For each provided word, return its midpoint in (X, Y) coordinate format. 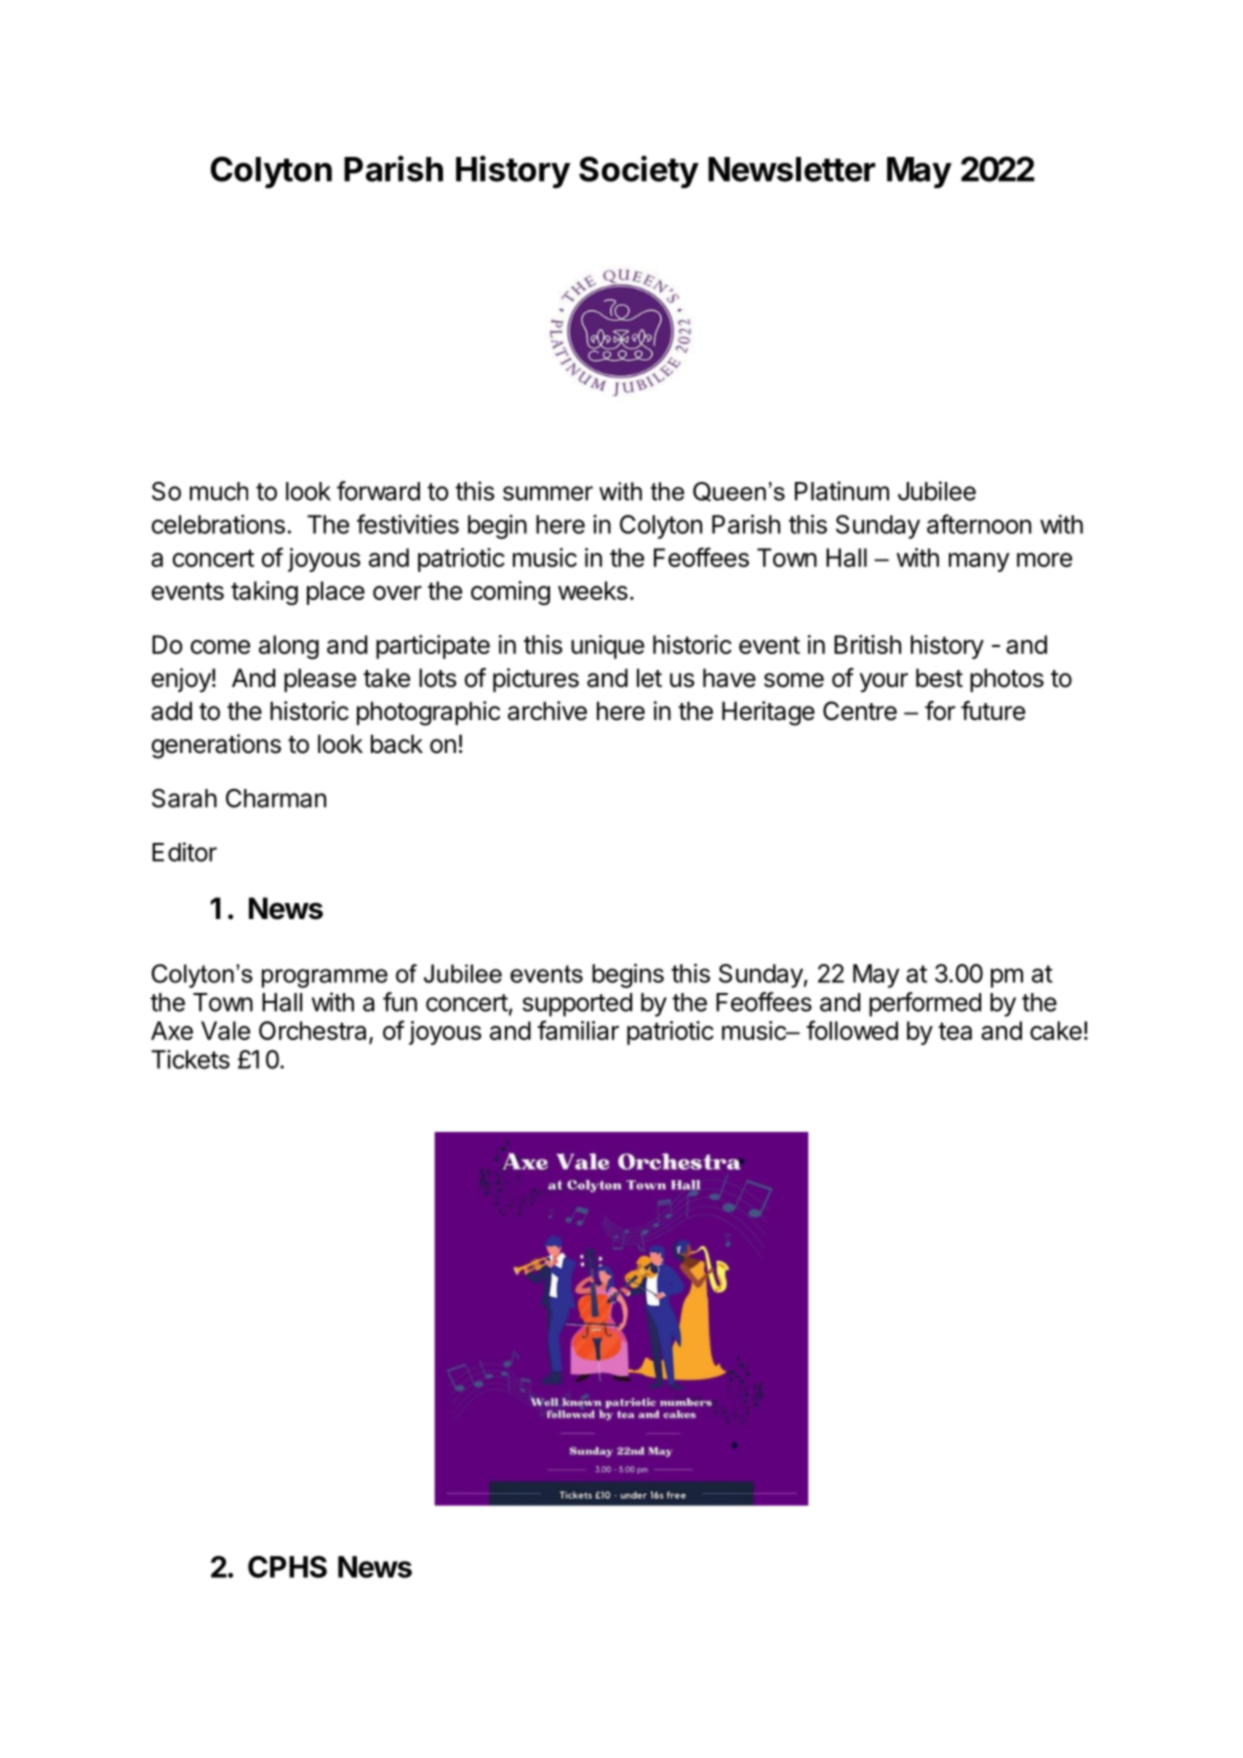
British (867, 644)
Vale (225, 1030)
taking (264, 593)
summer (548, 493)
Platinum (842, 491)
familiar (578, 1030)
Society (639, 171)
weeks (593, 590)
